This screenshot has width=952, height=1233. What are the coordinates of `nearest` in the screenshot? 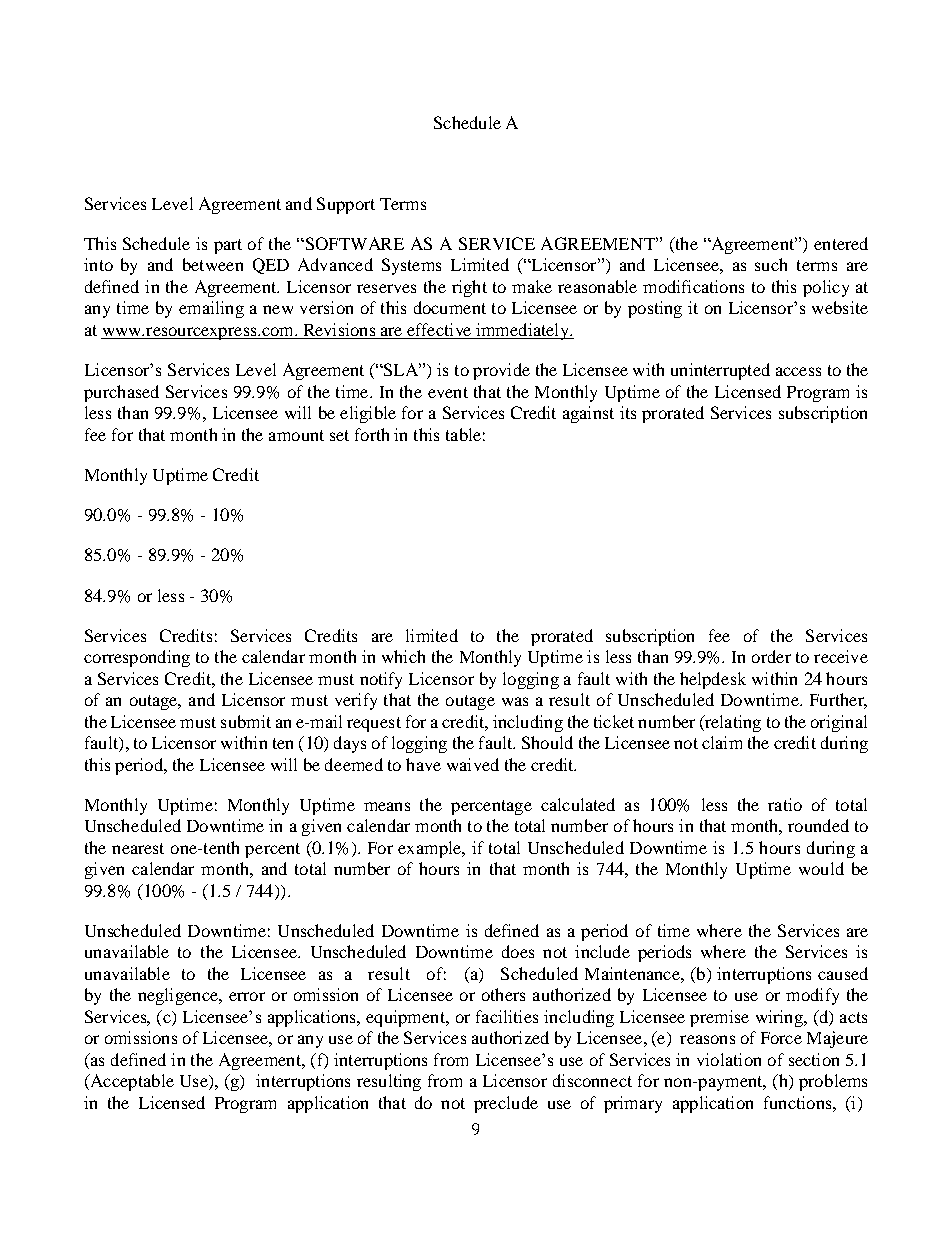 It's located at (138, 848).
